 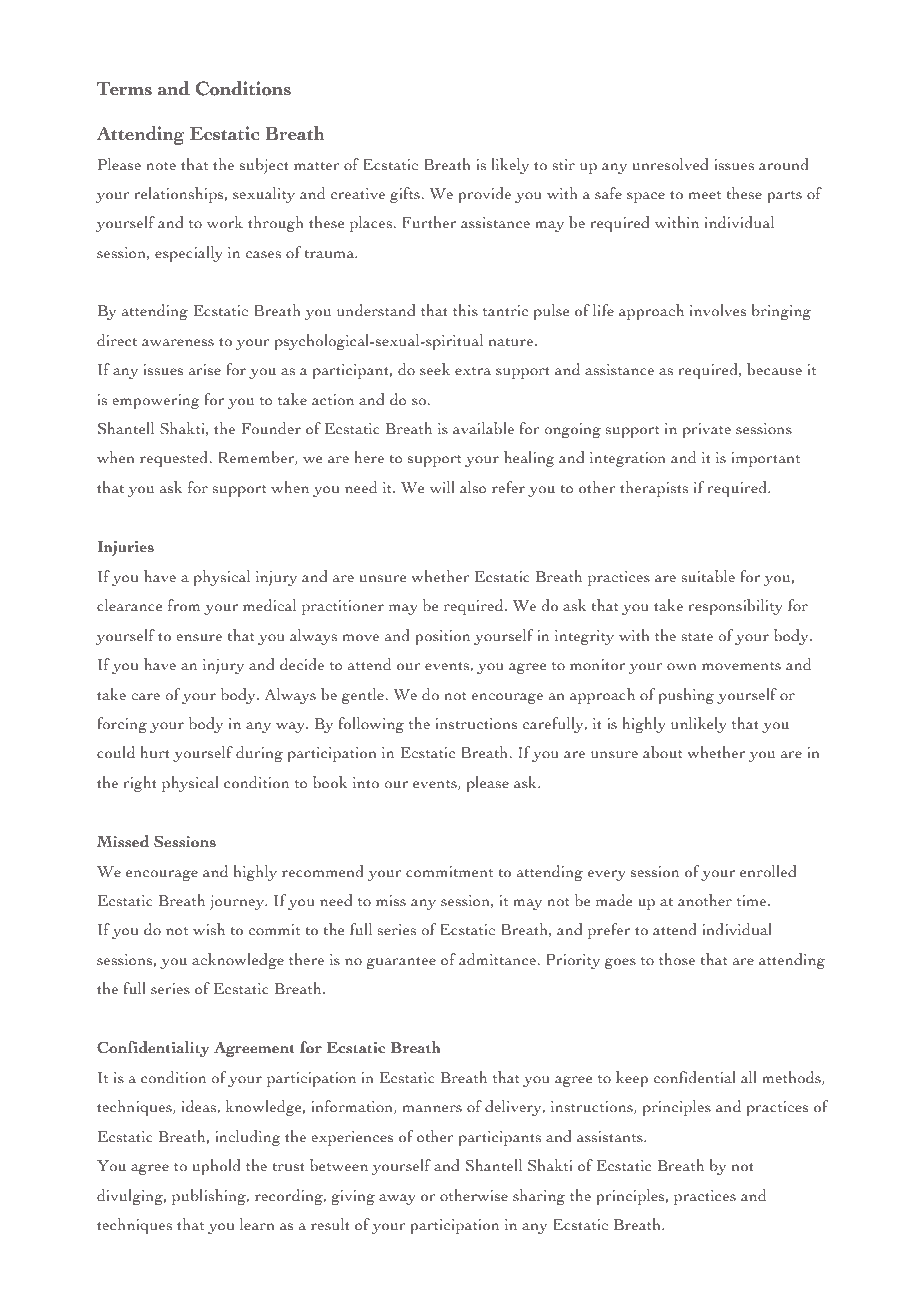 I want to click on position, so click(x=442, y=637).
